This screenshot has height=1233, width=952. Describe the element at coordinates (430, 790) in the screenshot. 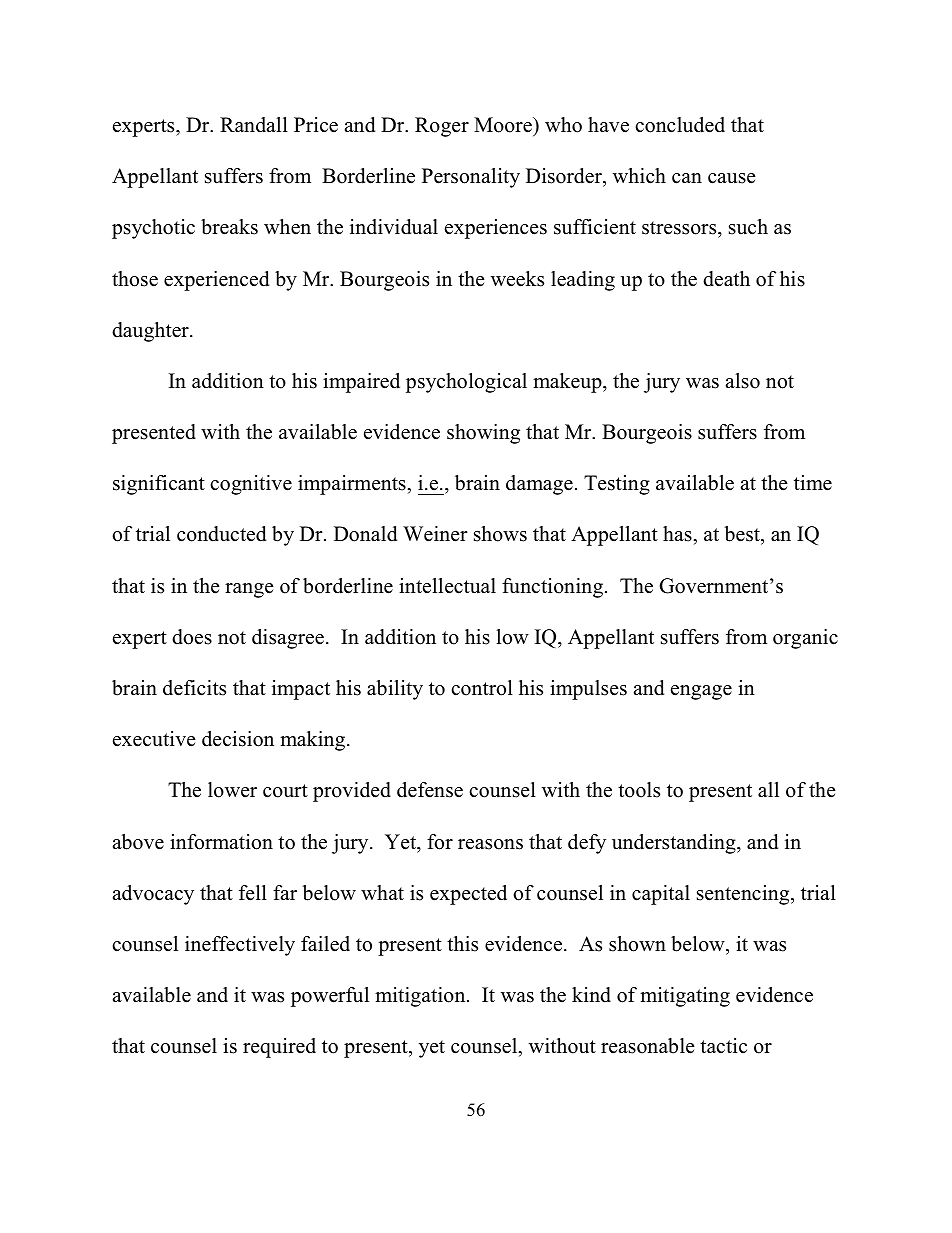

I see `defense` at that location.
